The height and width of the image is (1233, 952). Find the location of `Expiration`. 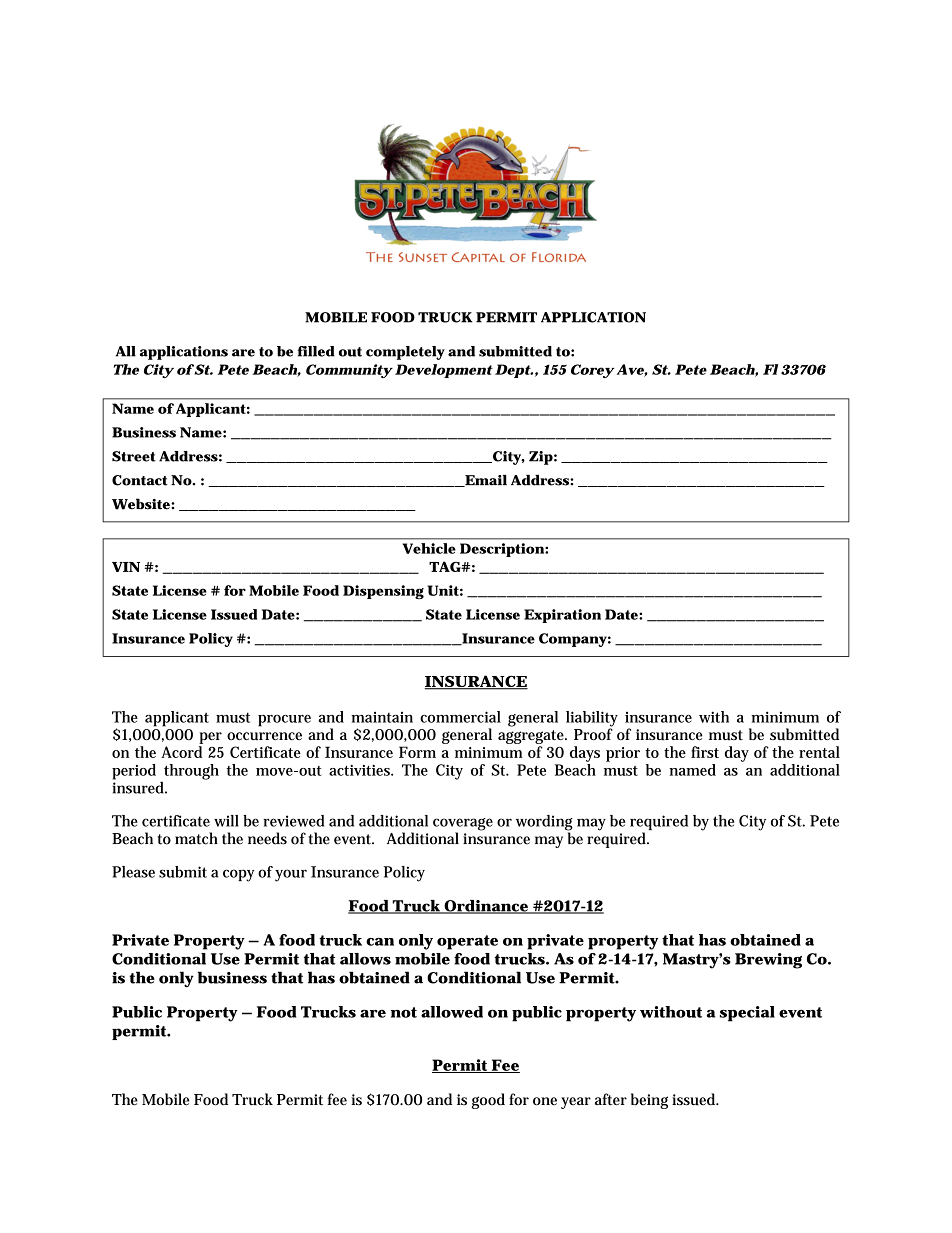

Expiration is located at coordinates (562, 616).
